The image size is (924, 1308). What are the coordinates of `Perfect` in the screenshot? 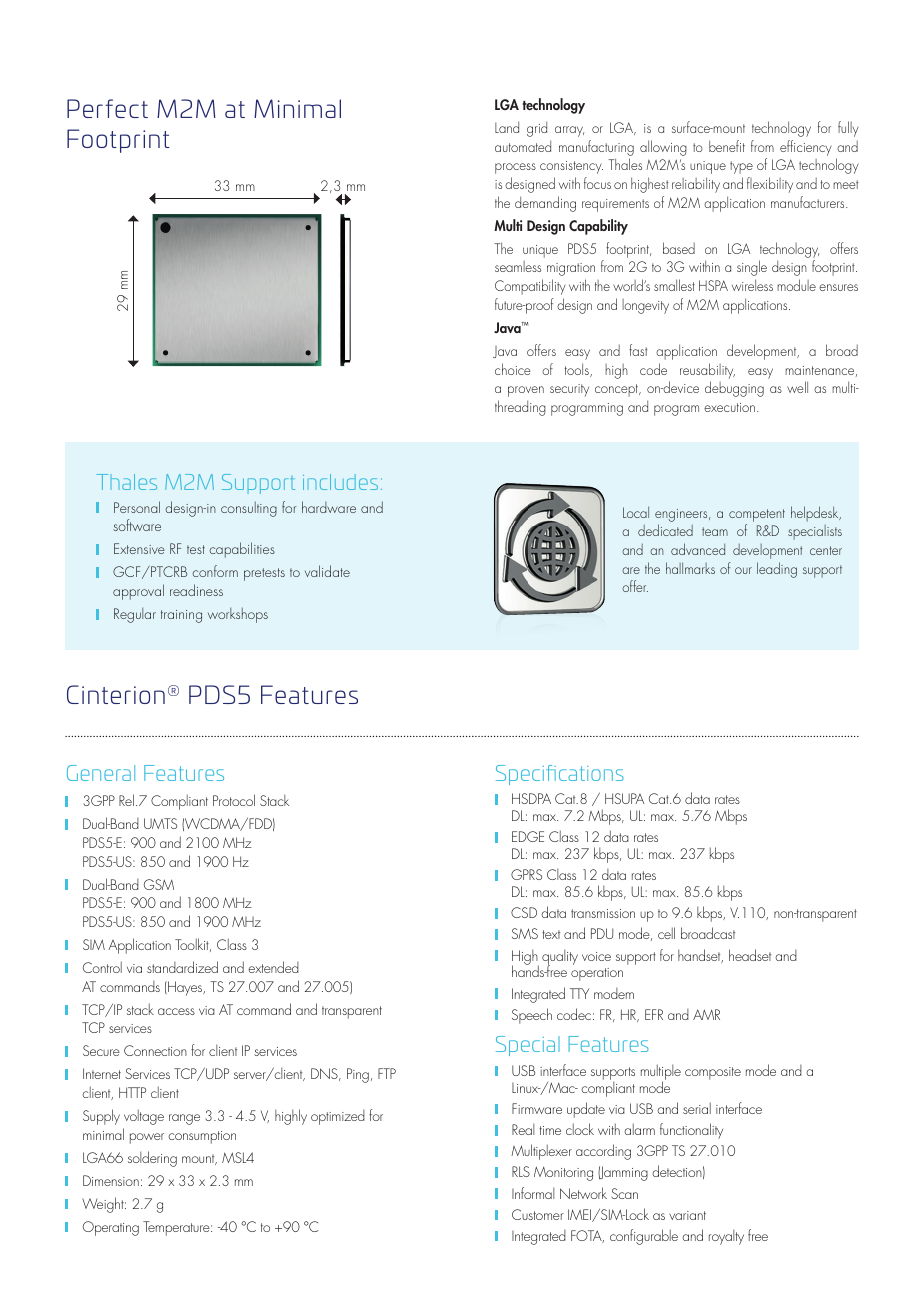 It's located at (107, 108).
